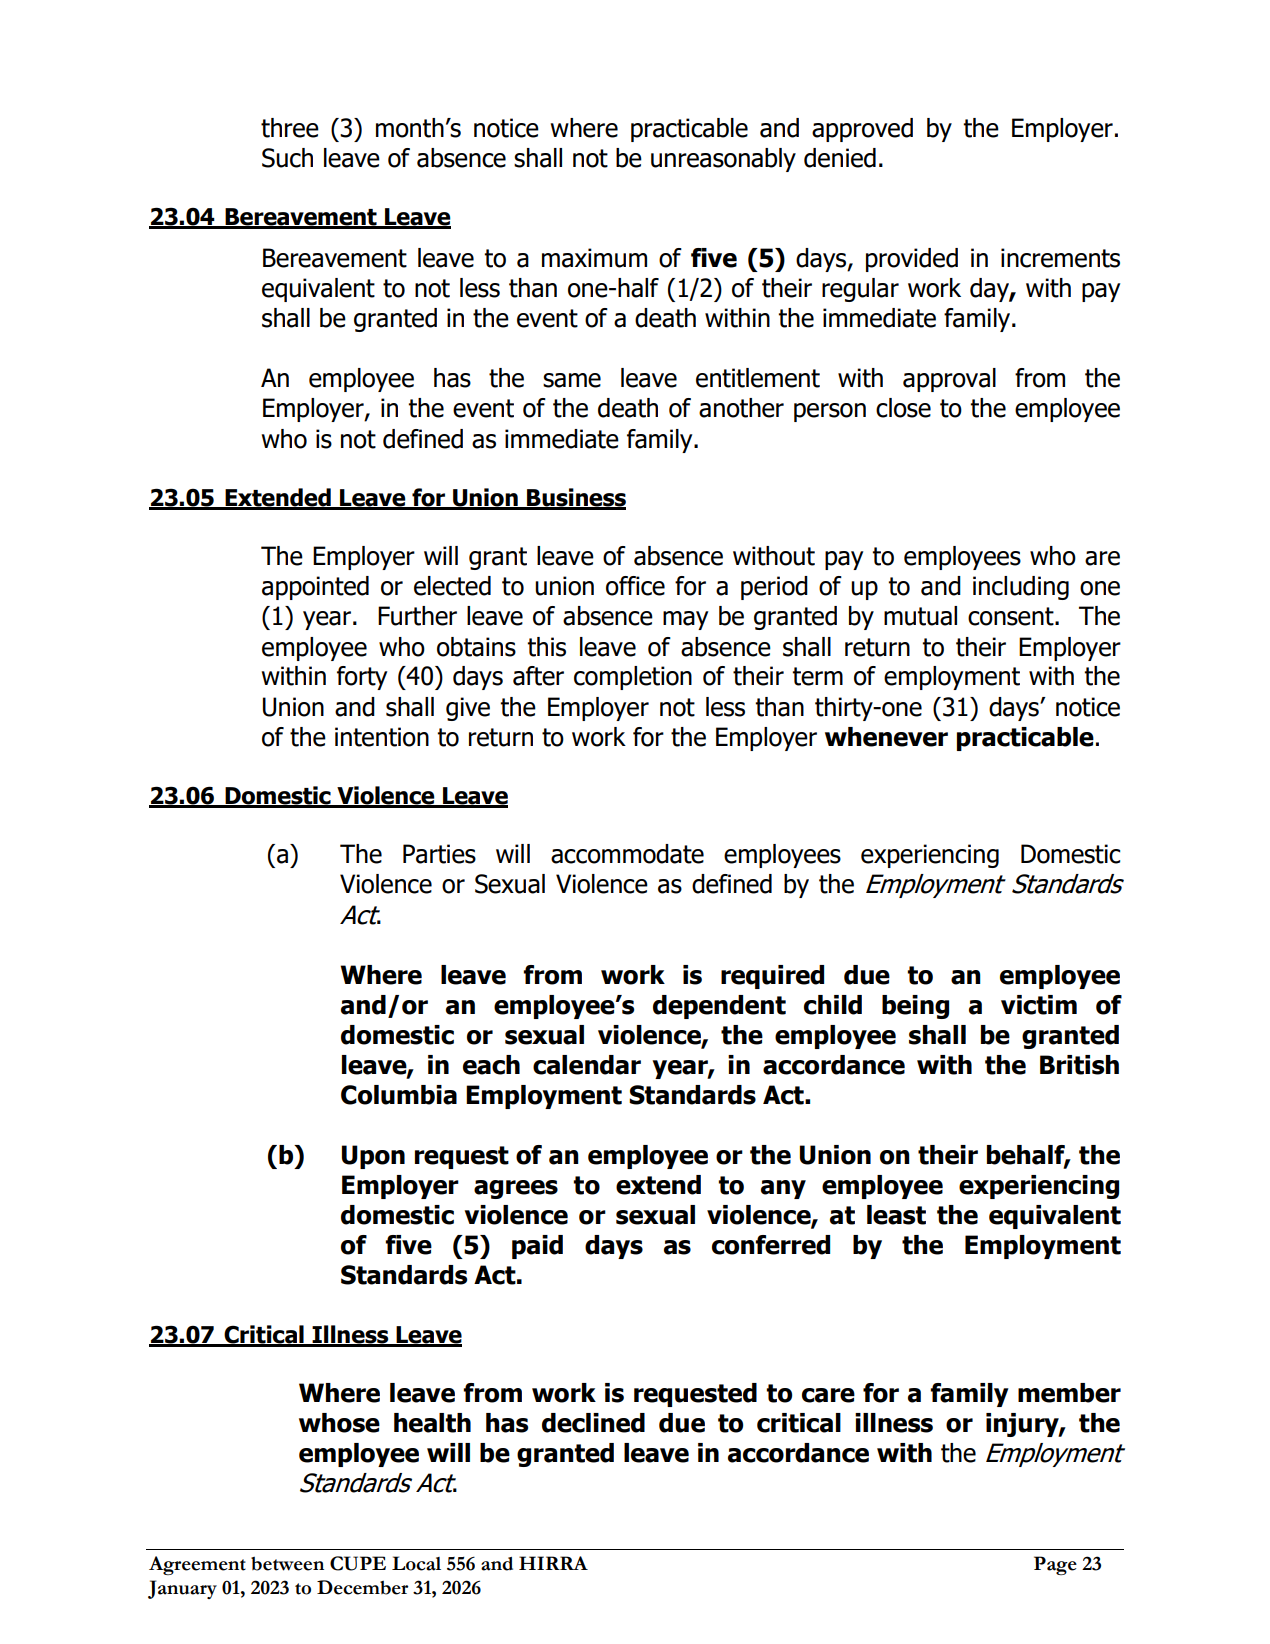 The width and height of the document is (1270, 1644). What do you see at coordinates (1055, 1565) in the document?
I see `Page` at bounding box center [1055, 1565].
